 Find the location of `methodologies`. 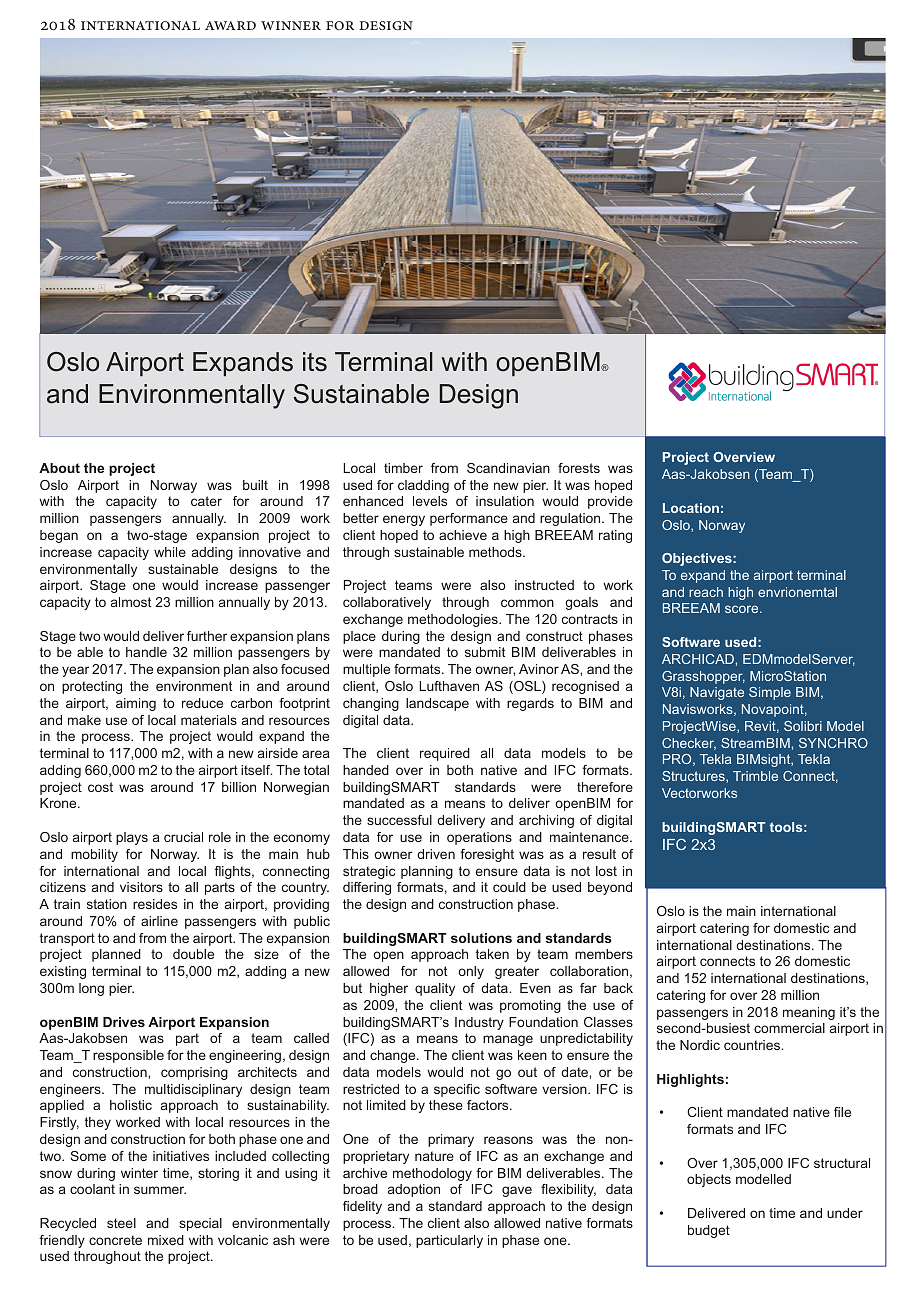

methodologies is located at coordinates (454, 620).
